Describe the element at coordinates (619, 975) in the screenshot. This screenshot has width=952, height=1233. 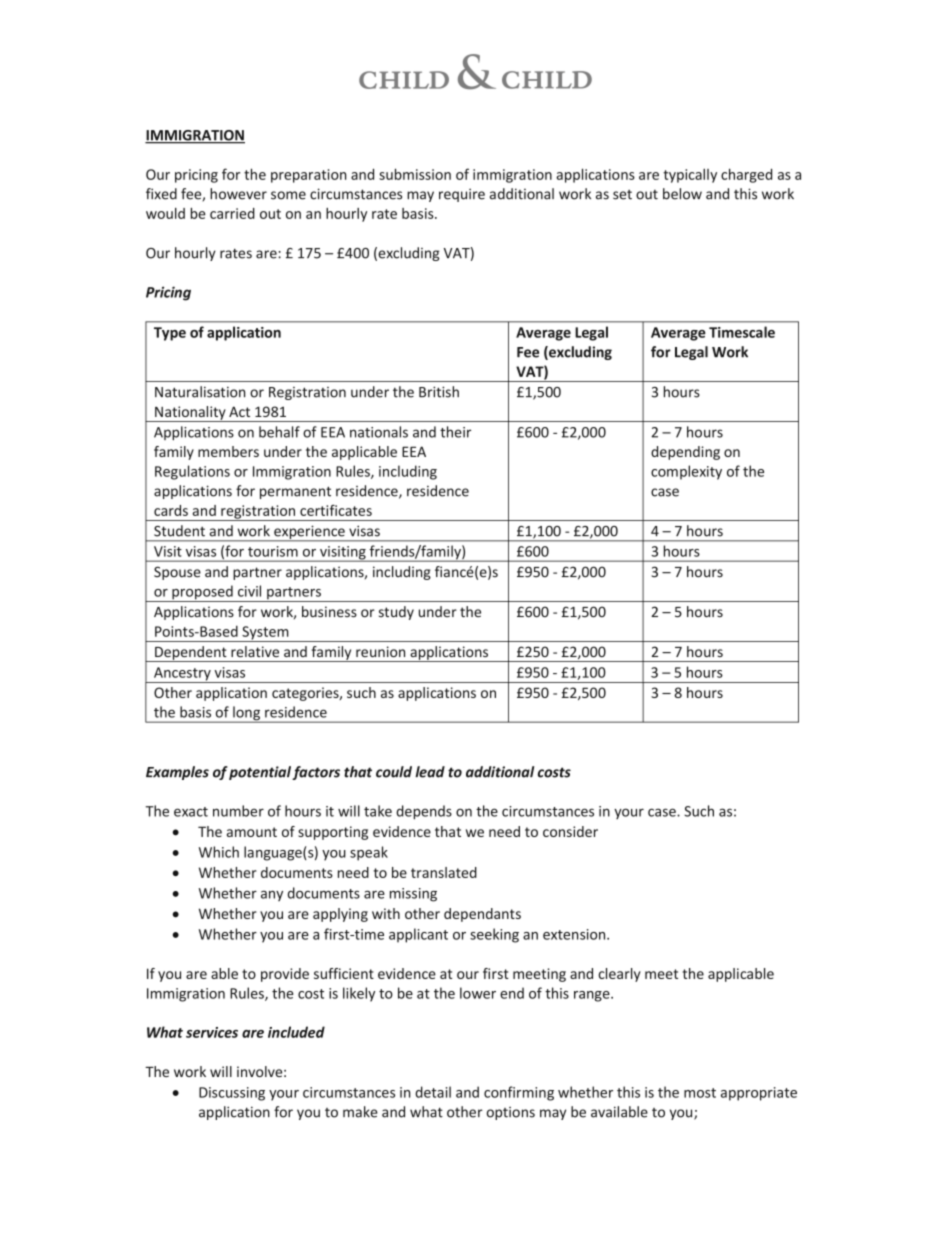
I see `clearly` at that location.
